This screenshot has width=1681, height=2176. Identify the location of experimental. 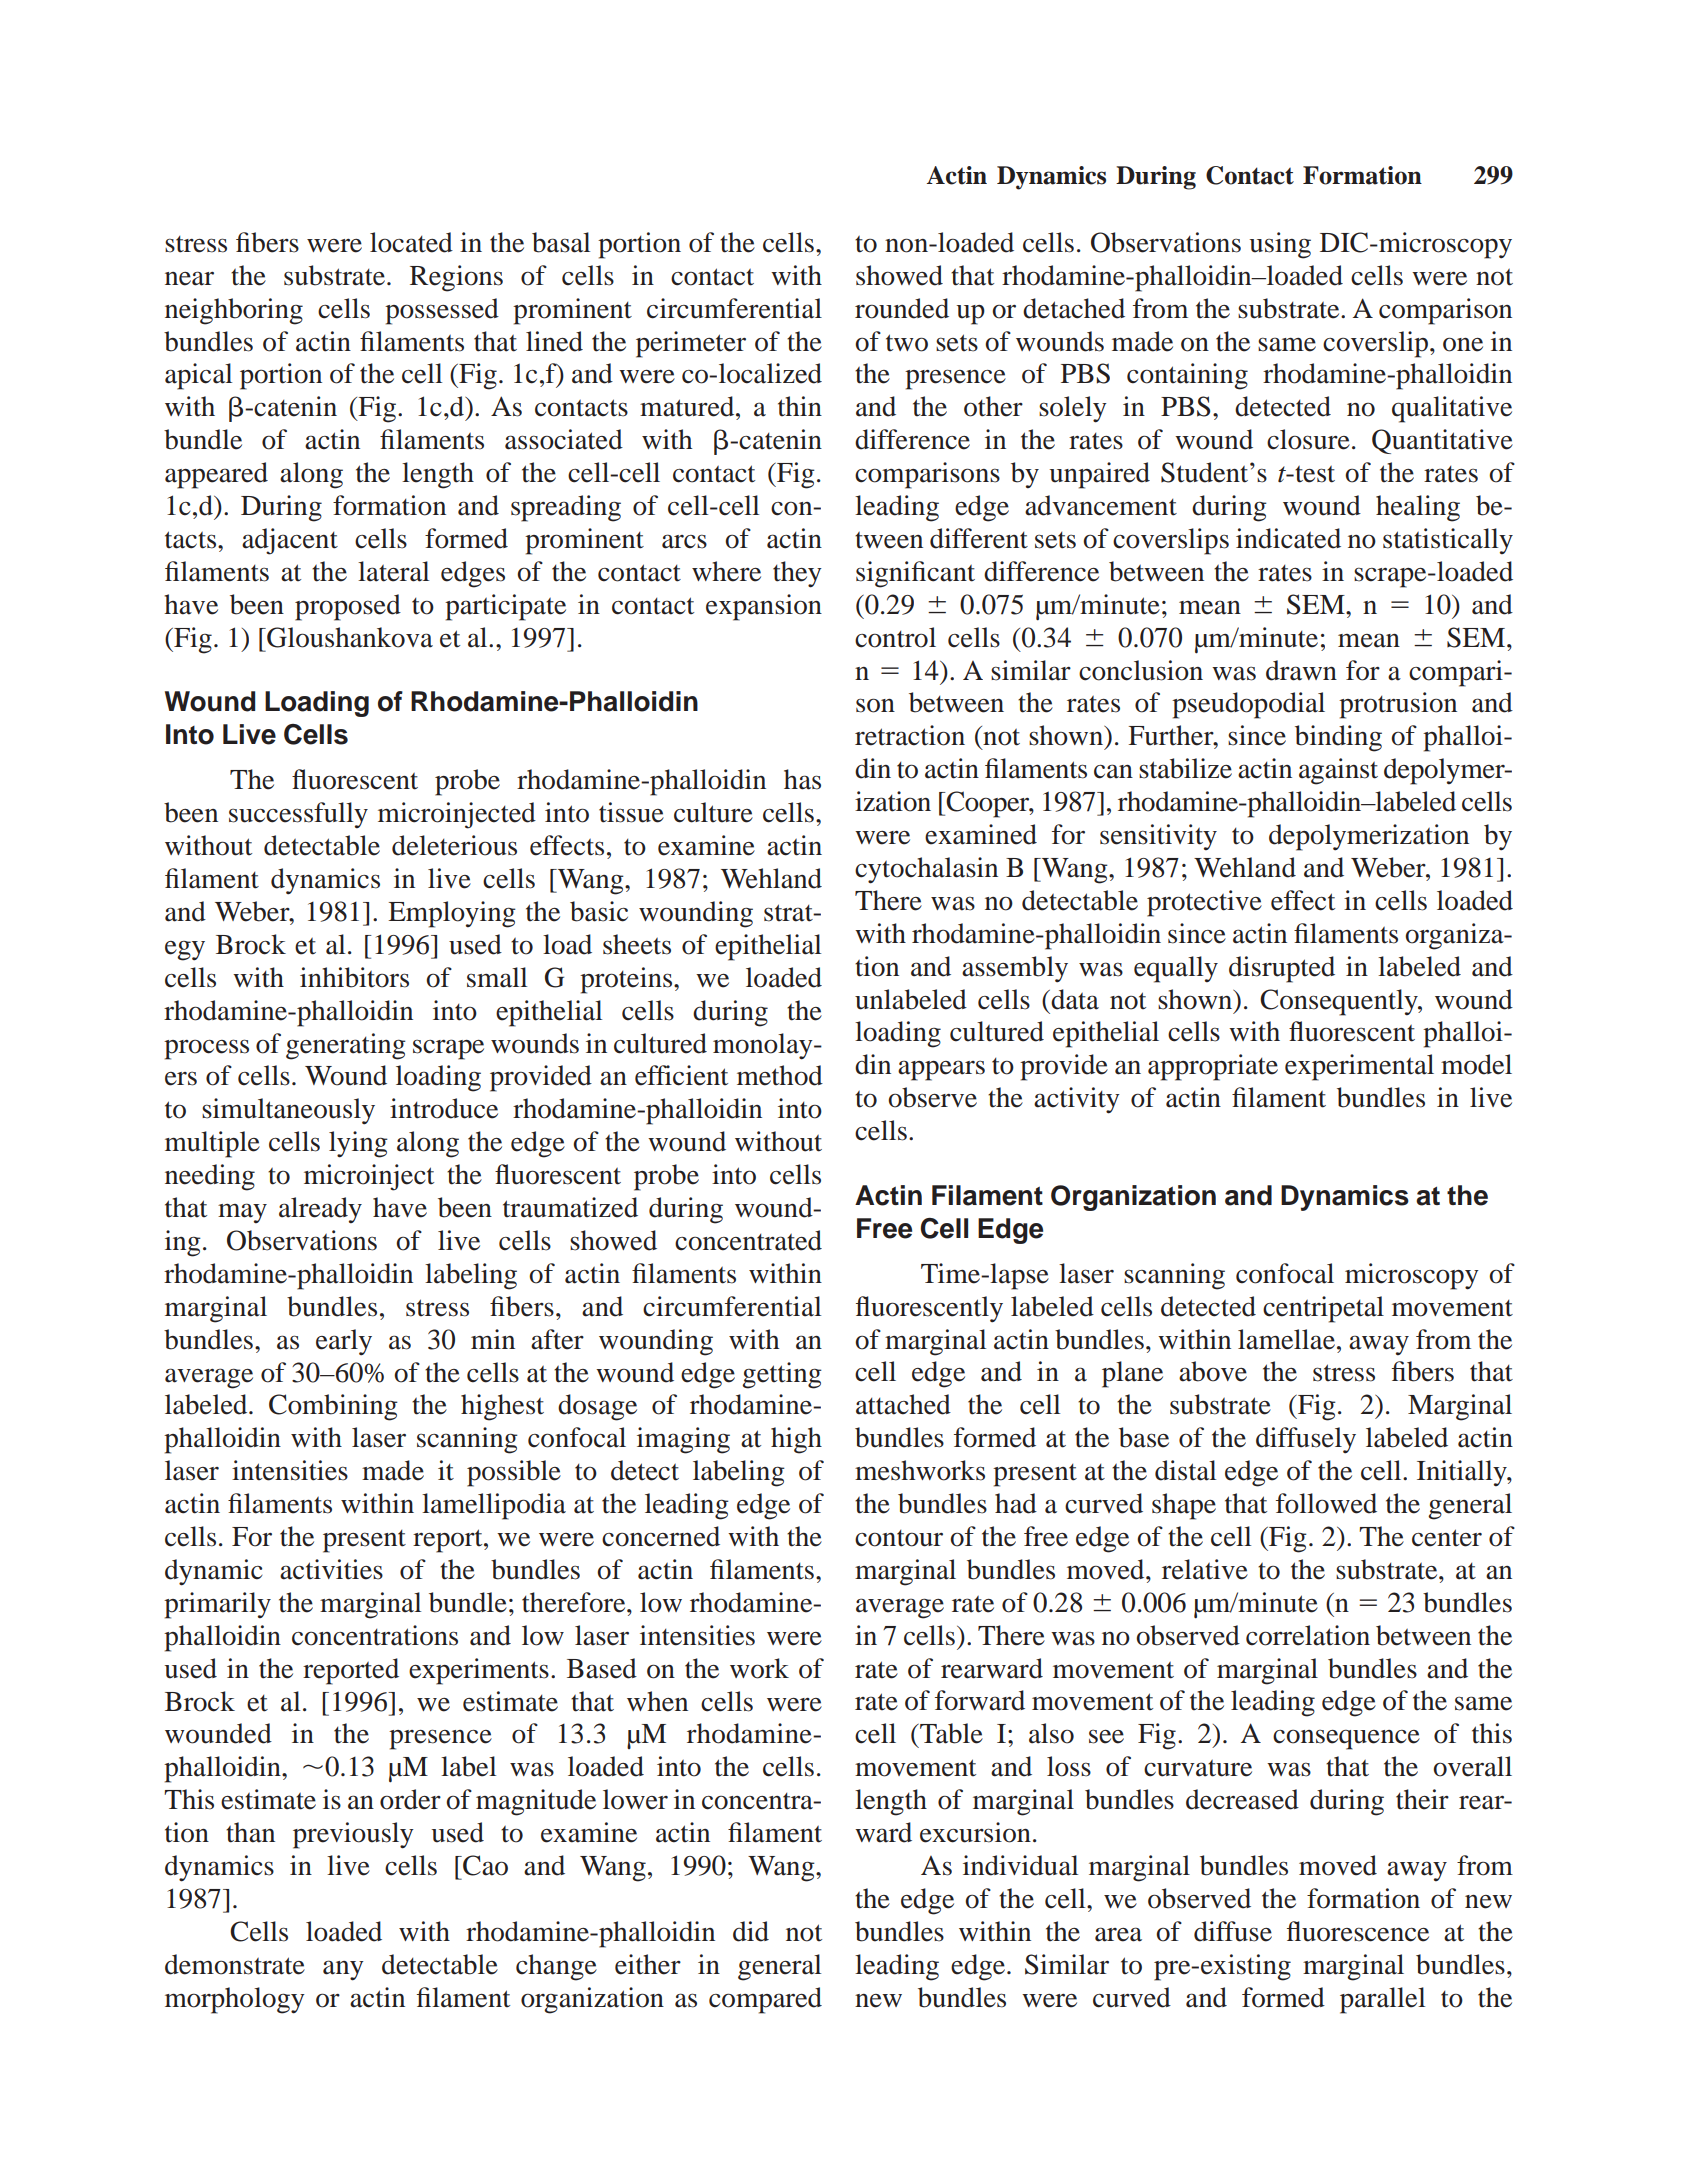
(1359, 1067).
